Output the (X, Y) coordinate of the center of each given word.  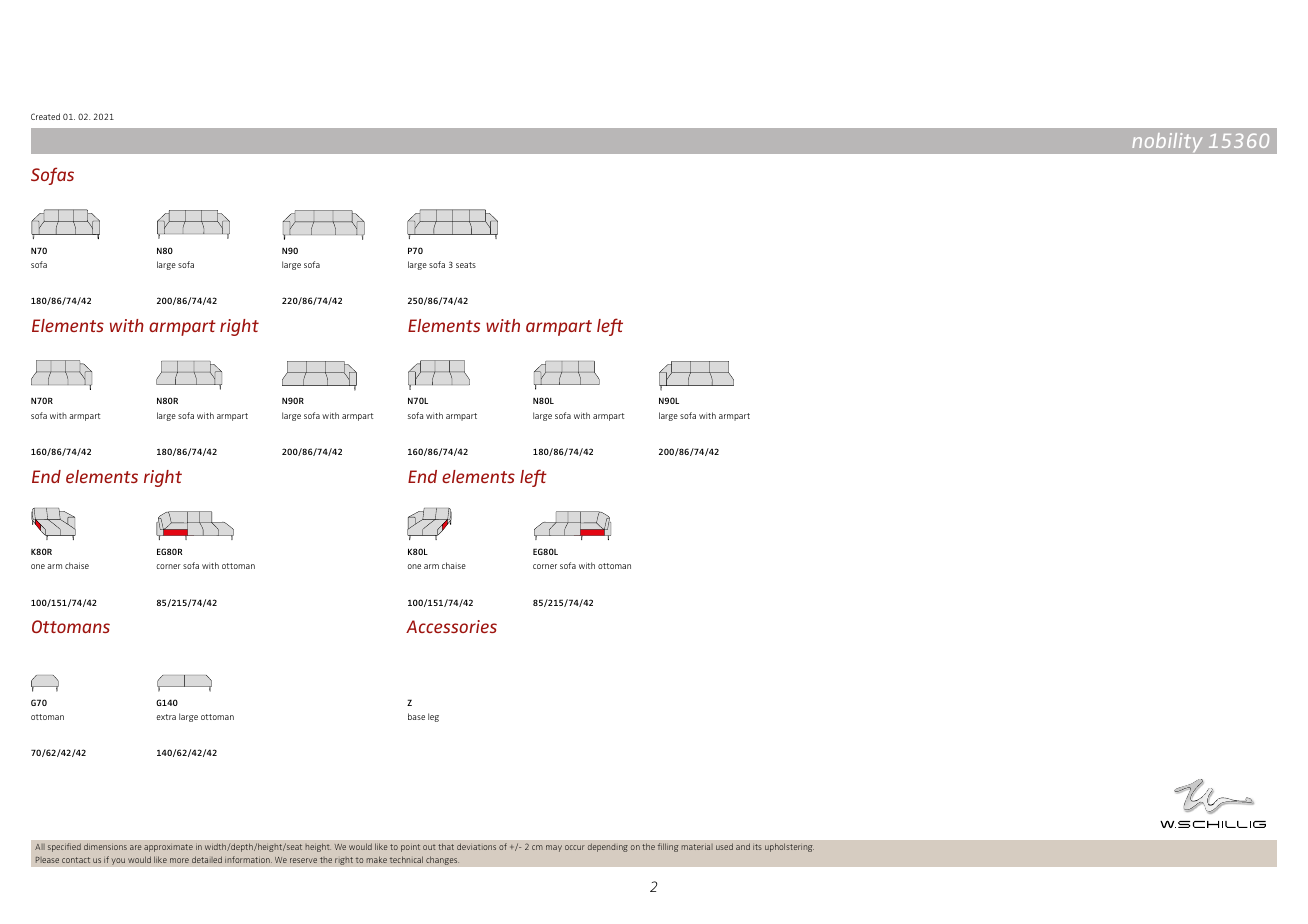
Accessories (451, 626)
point (410, 848)
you (118, 861)
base (416, 716)
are (135, 847)
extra (166, 717)
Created (45, 116)
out (429, 847)
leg (433, 717)
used (724, 846)
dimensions (105, 846)
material (697, 847)
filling (668, 847)
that (446, 846)
